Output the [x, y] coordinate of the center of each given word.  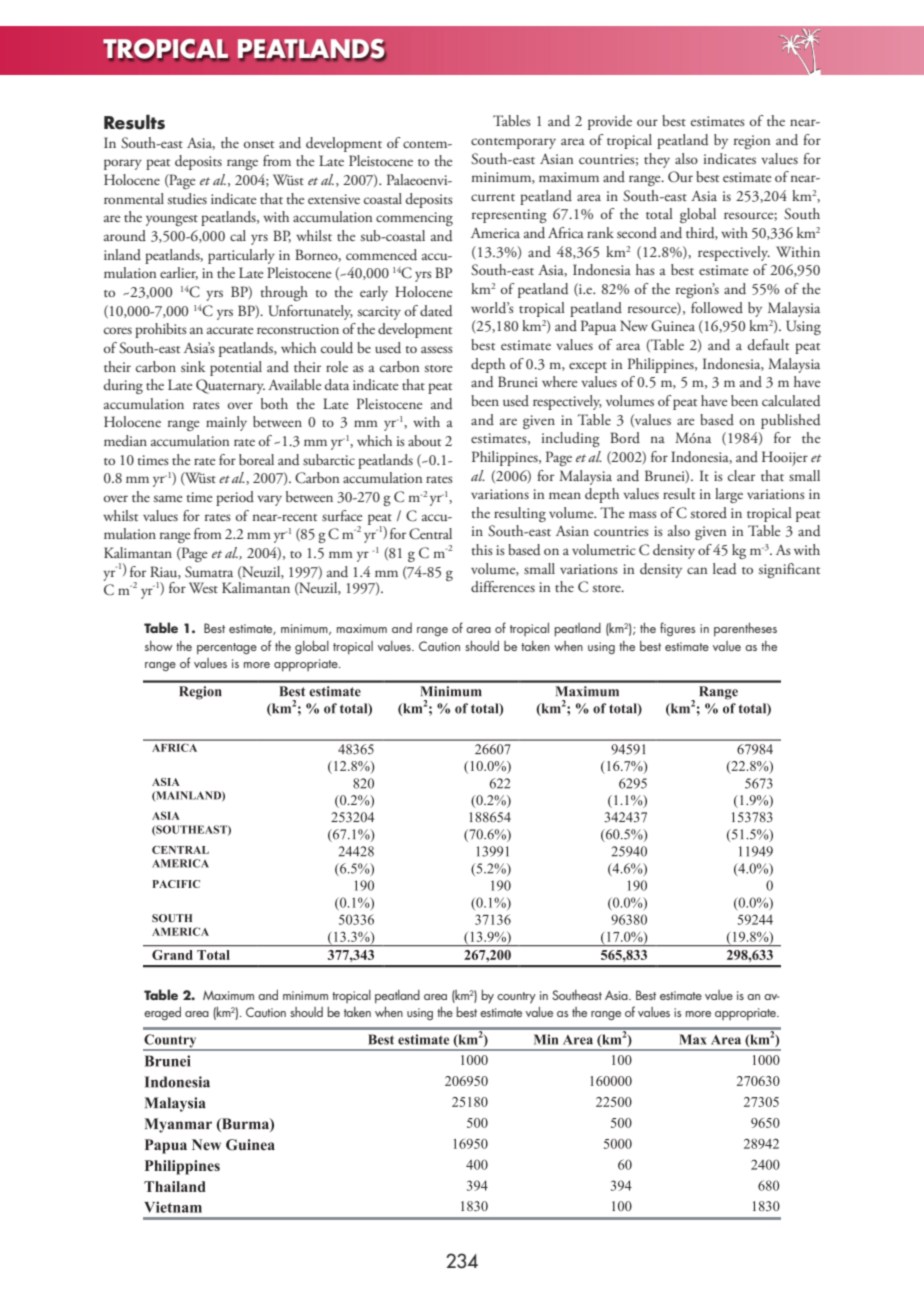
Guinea [673, 326]
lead [725, 569]
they [657, 160]
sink [193, 366]
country [516, 998]
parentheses [745, 629]
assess [437, 349]
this [482, 549]
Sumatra [209, 571]
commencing [414, 219]
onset [259, 144]
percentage [227, 648]
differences [503, 586]
